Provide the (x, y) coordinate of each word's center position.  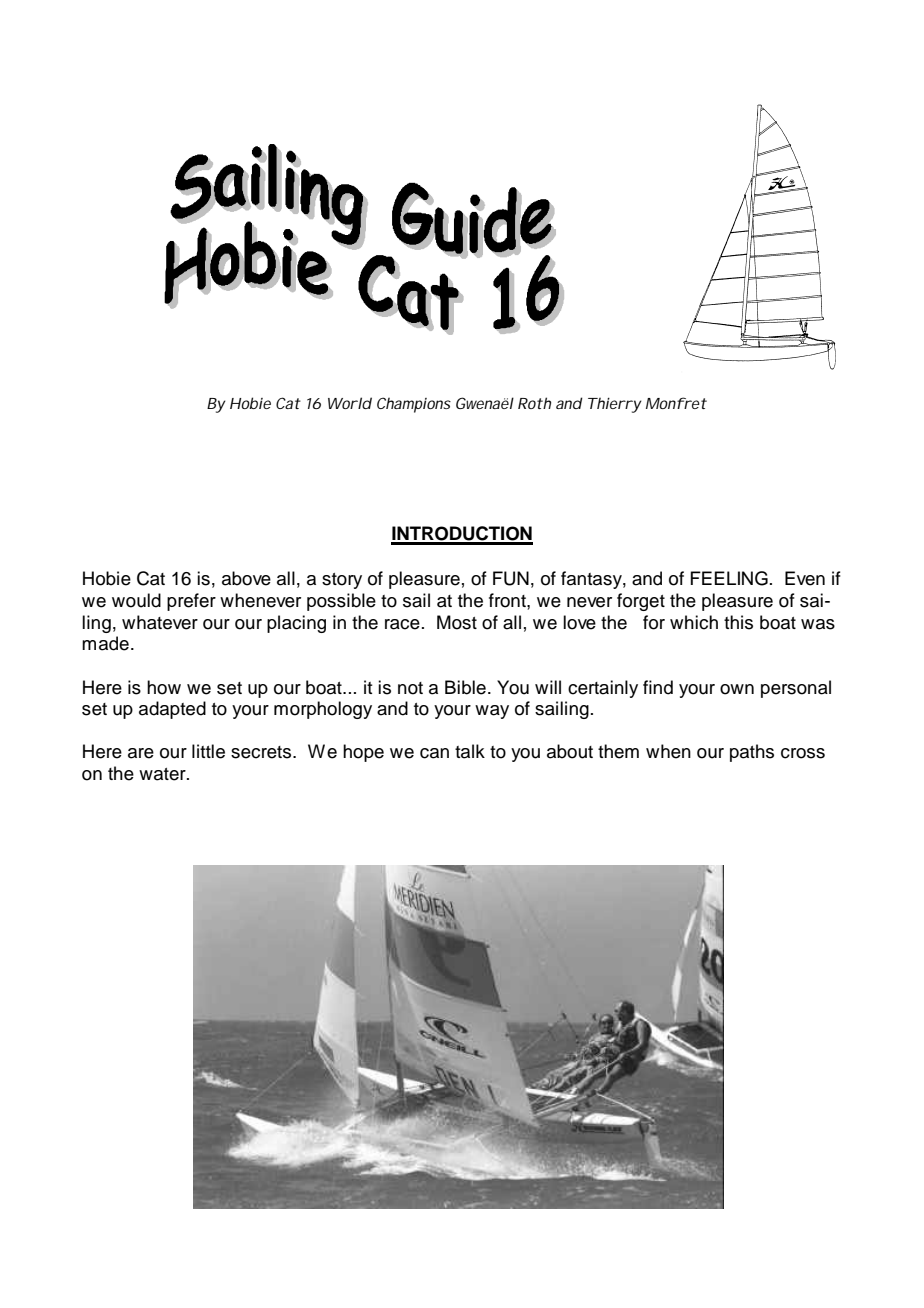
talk (470, 751)
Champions (414, 405)
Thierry (615, 405)
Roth (534, 403)
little (208, 751)
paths (752, 753)
